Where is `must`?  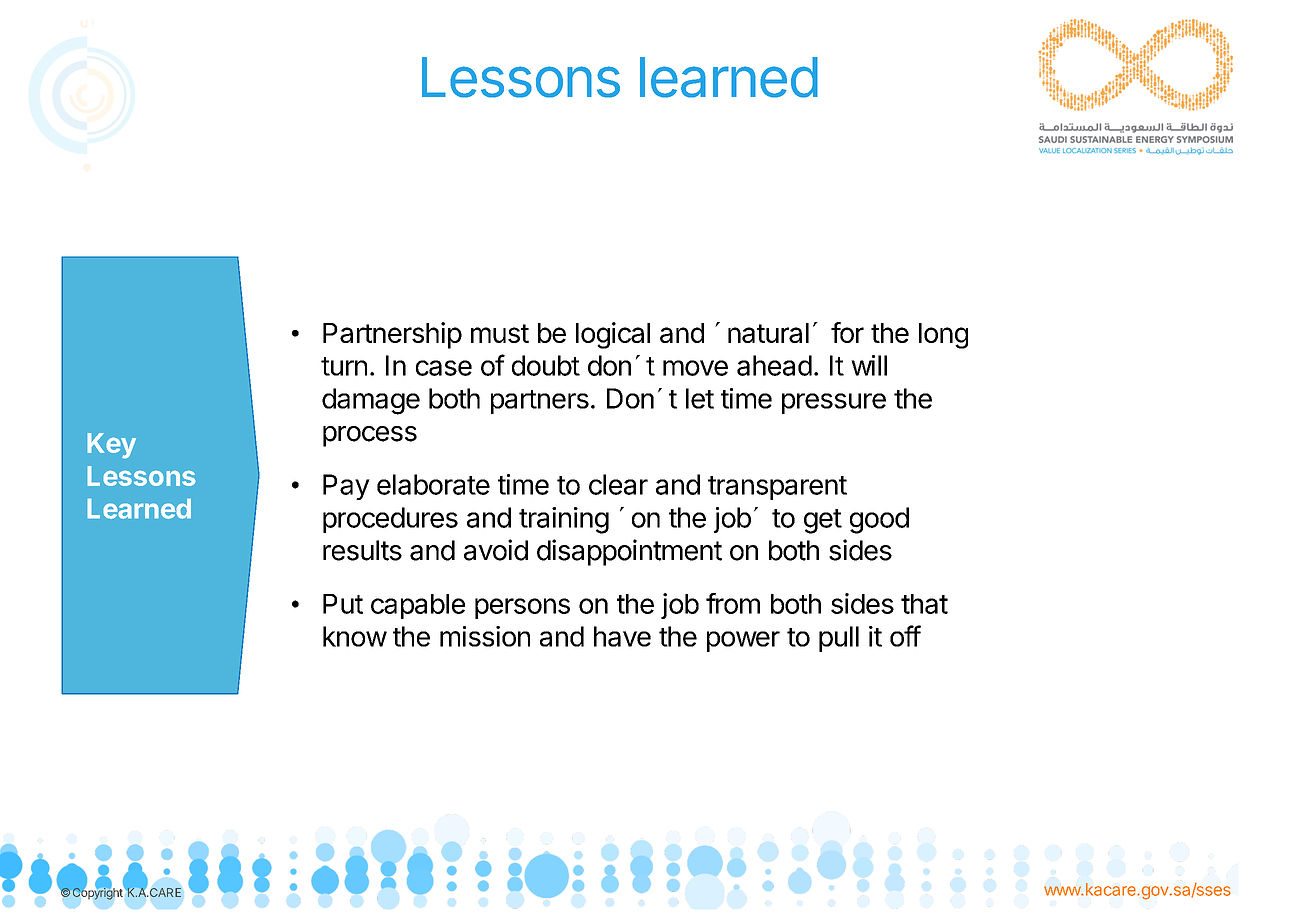
must is located at coordinates (500, 333).
